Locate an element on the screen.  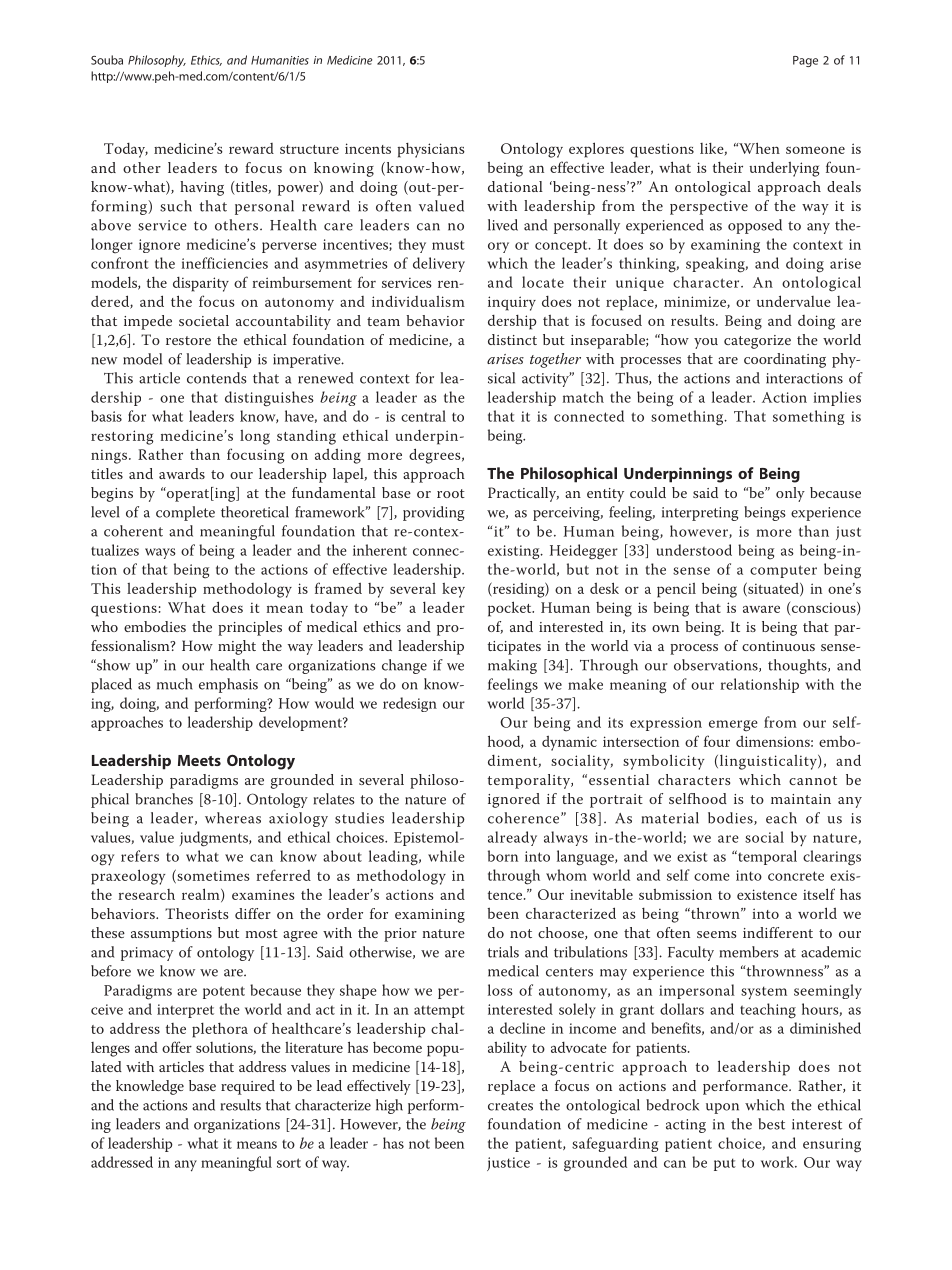
physicians is located at coordinates (431, 150).
